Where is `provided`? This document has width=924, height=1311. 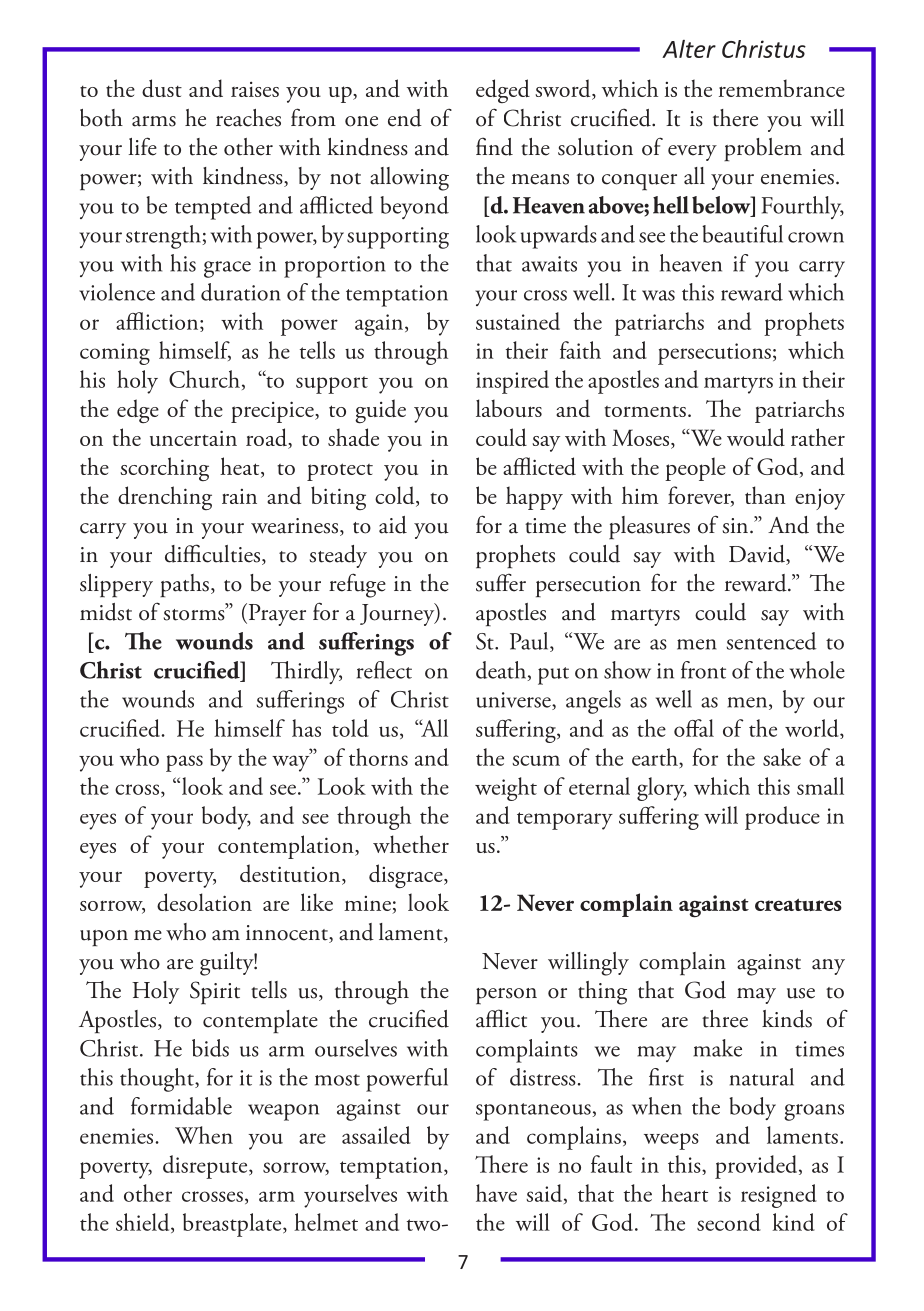 provided is located at coordinates (757, 1167).
